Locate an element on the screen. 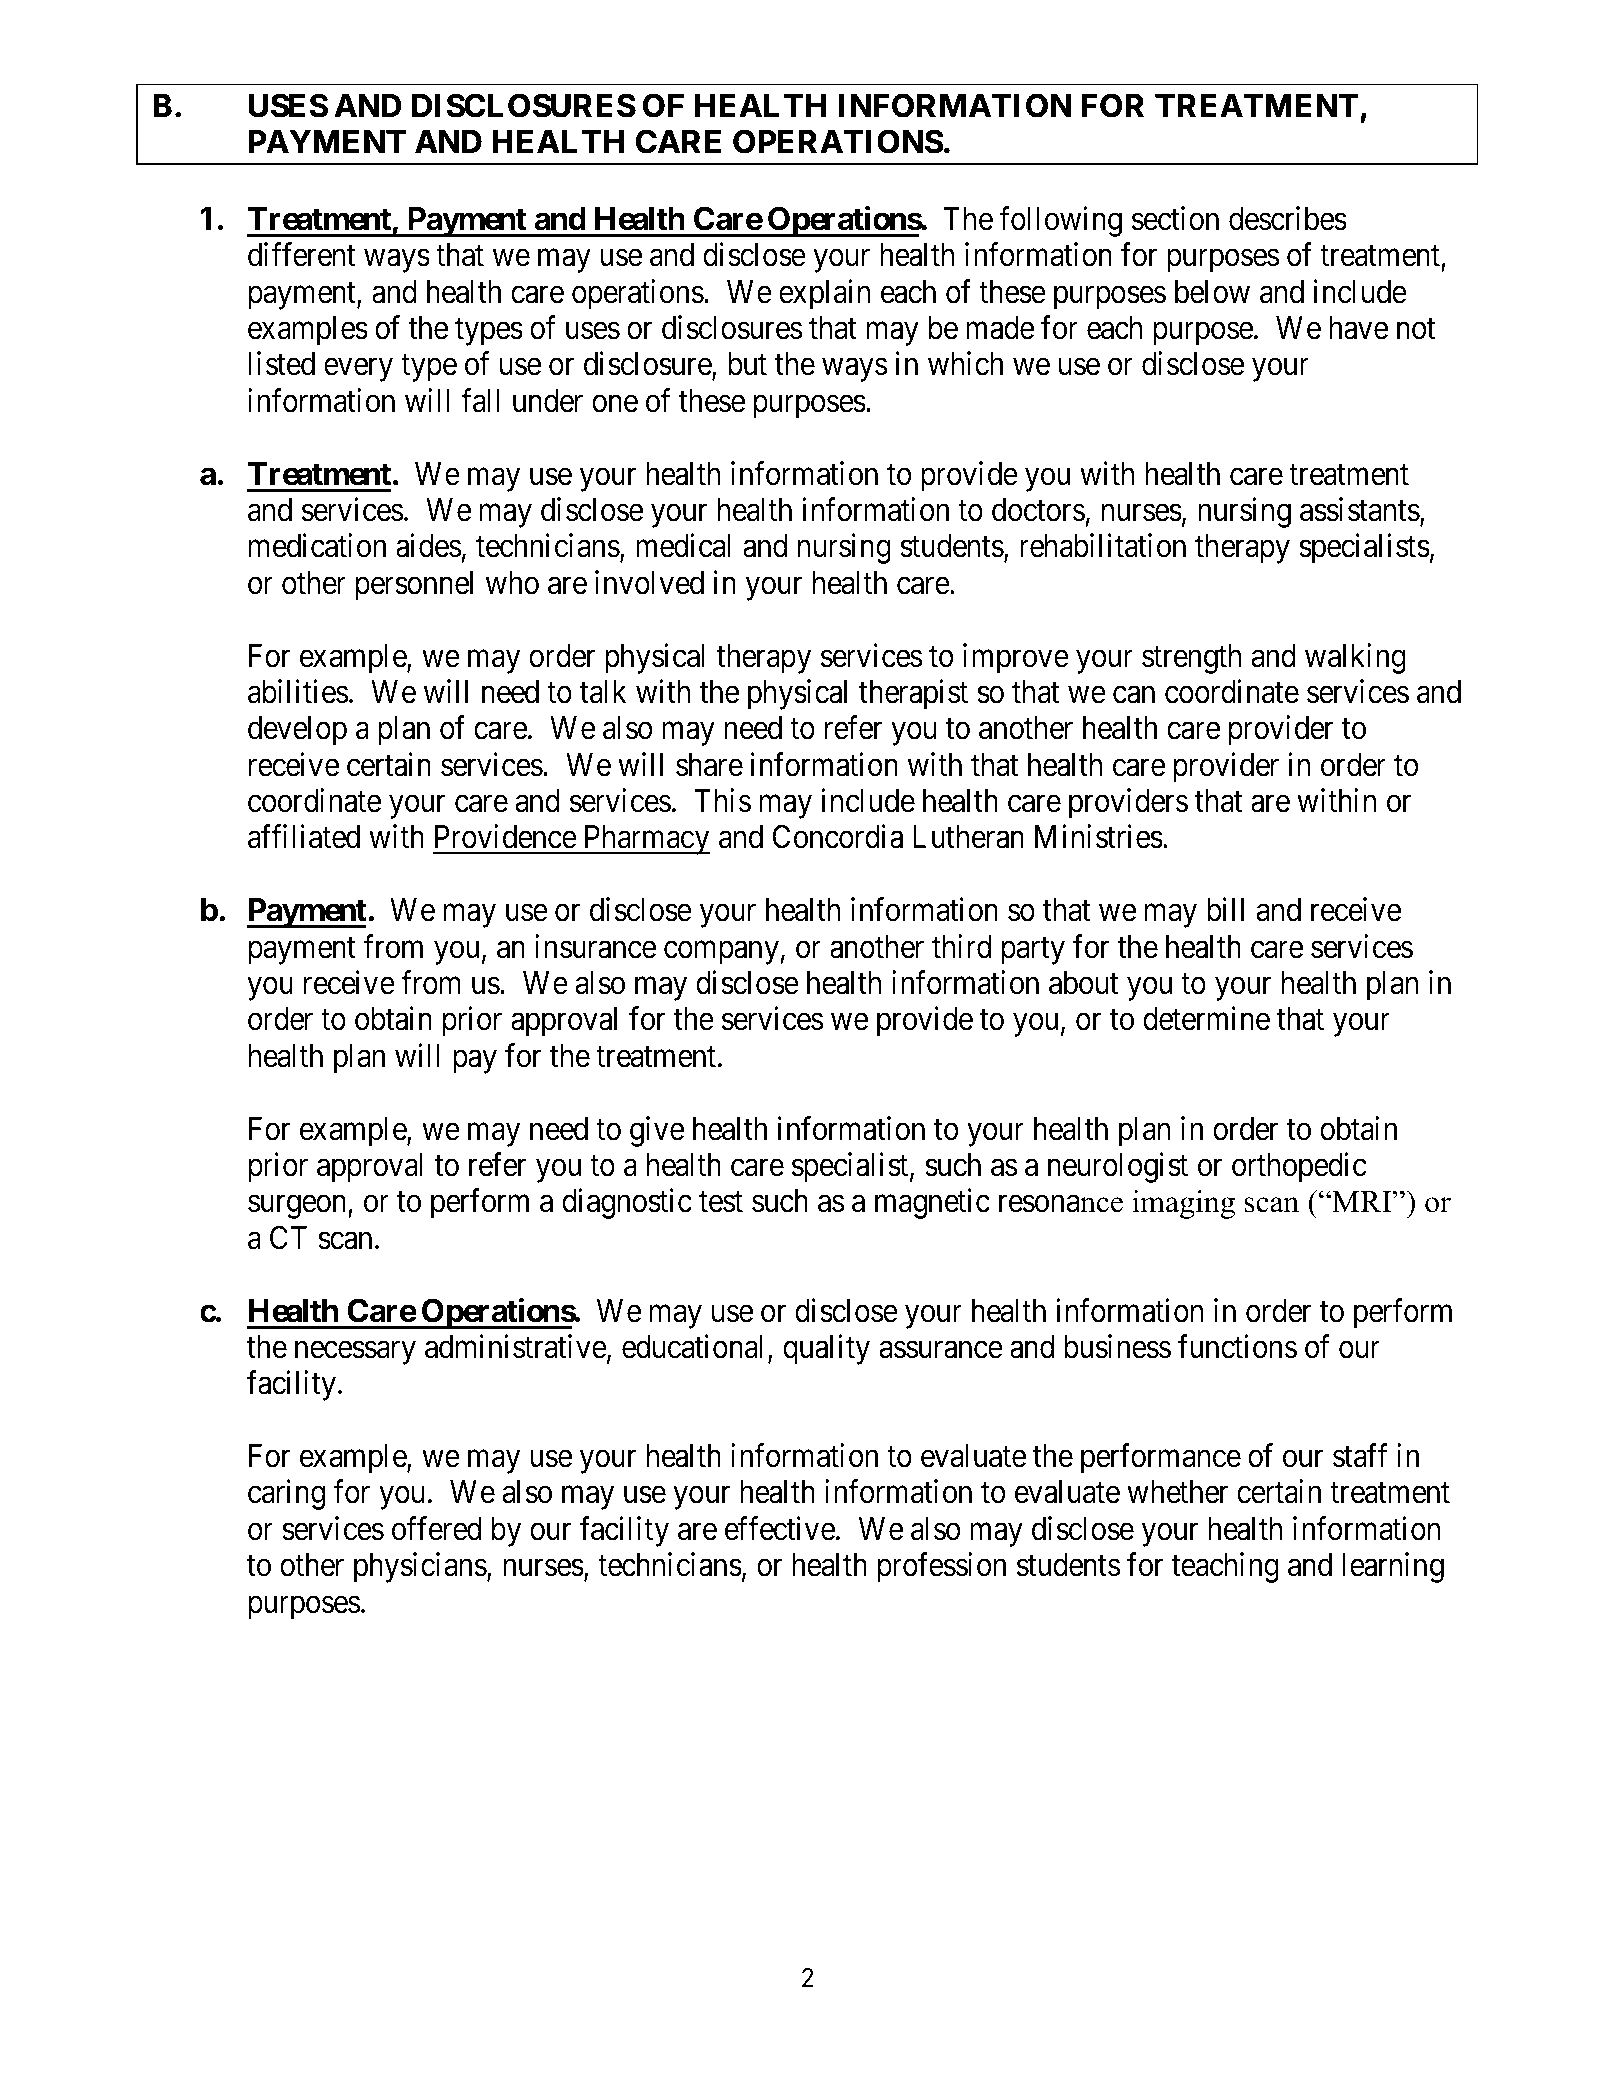  different is located at coordinates (301, 255).
